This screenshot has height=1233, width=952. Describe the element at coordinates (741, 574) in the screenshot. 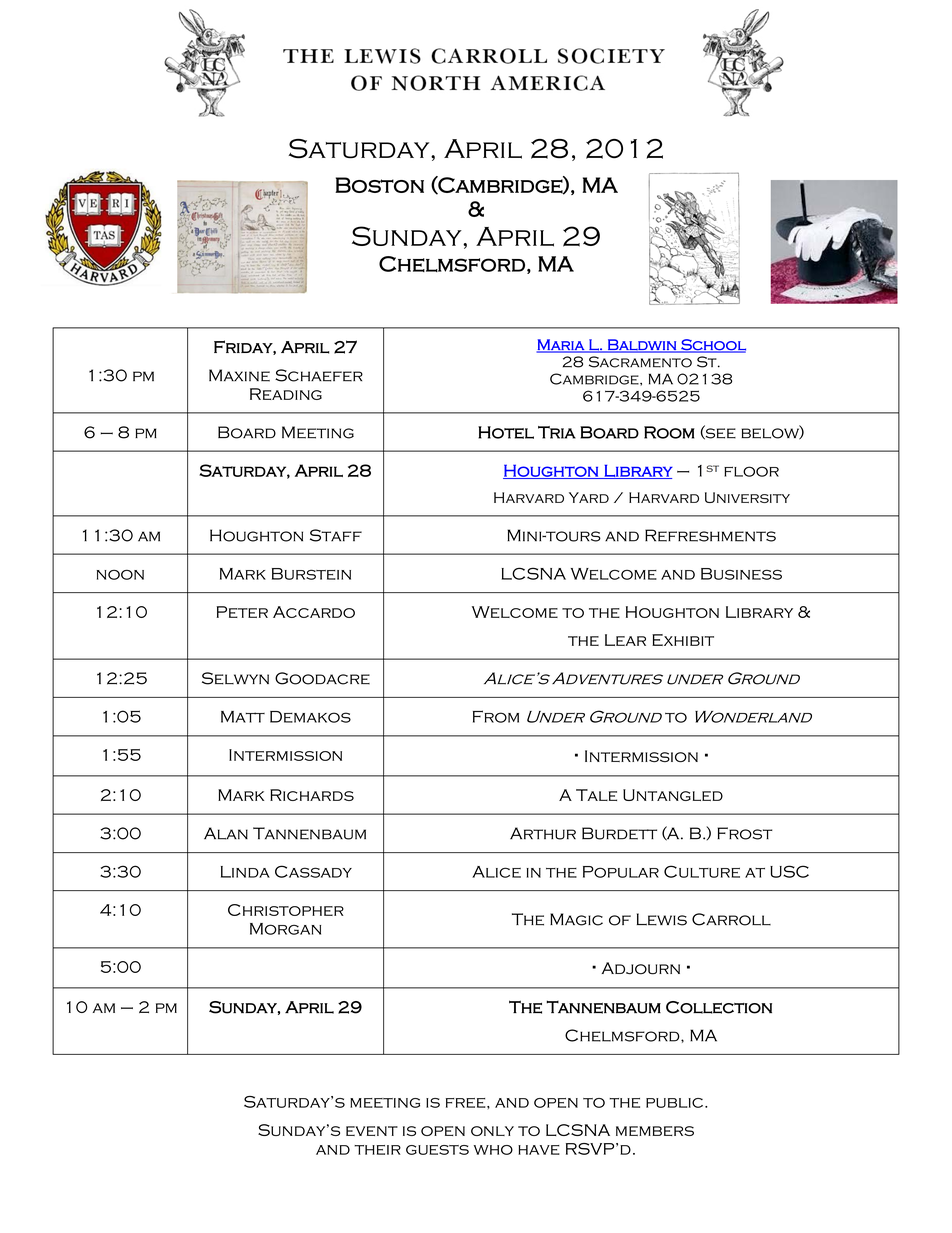

I see `Business` at that location.
